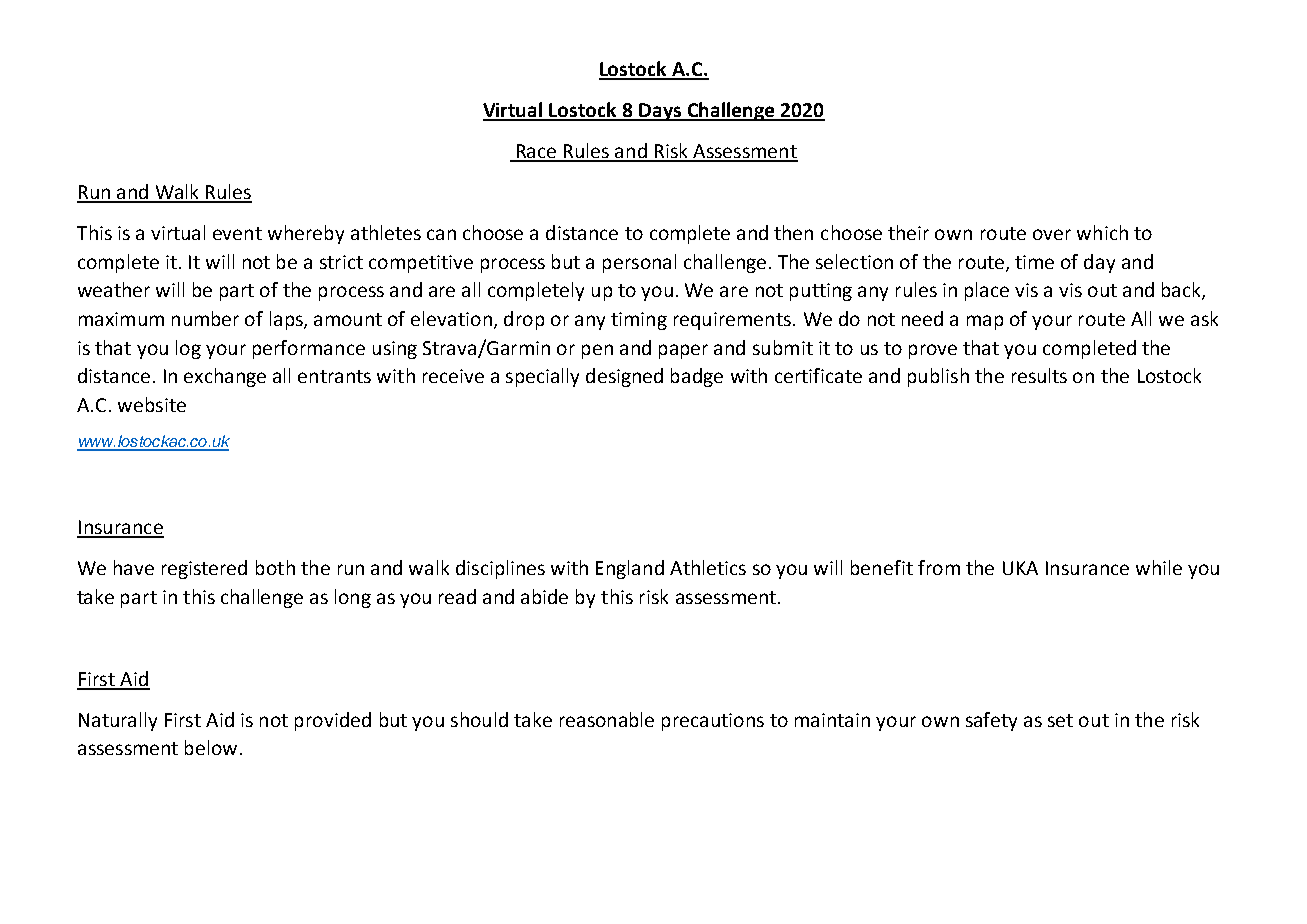 The image size is (1307, 924). Describe the element at coordinates (1102, 232) in the image. I see `which` at that location.
